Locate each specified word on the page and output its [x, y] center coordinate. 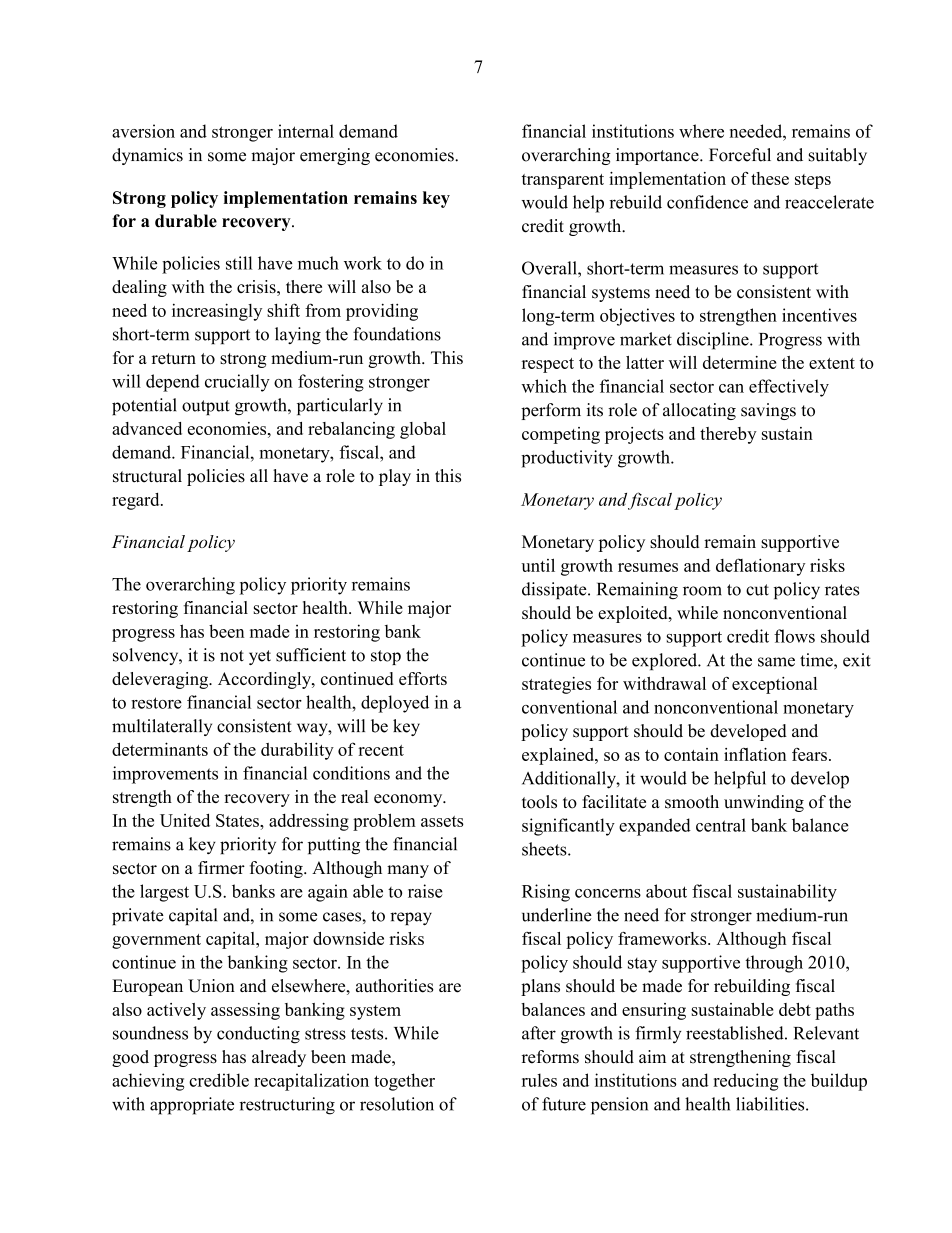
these [770, 178]
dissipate [555, 590]
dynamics [147, 156]
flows [794, 636]
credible [219, 1080]
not [232, 656]
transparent [563, 181]
